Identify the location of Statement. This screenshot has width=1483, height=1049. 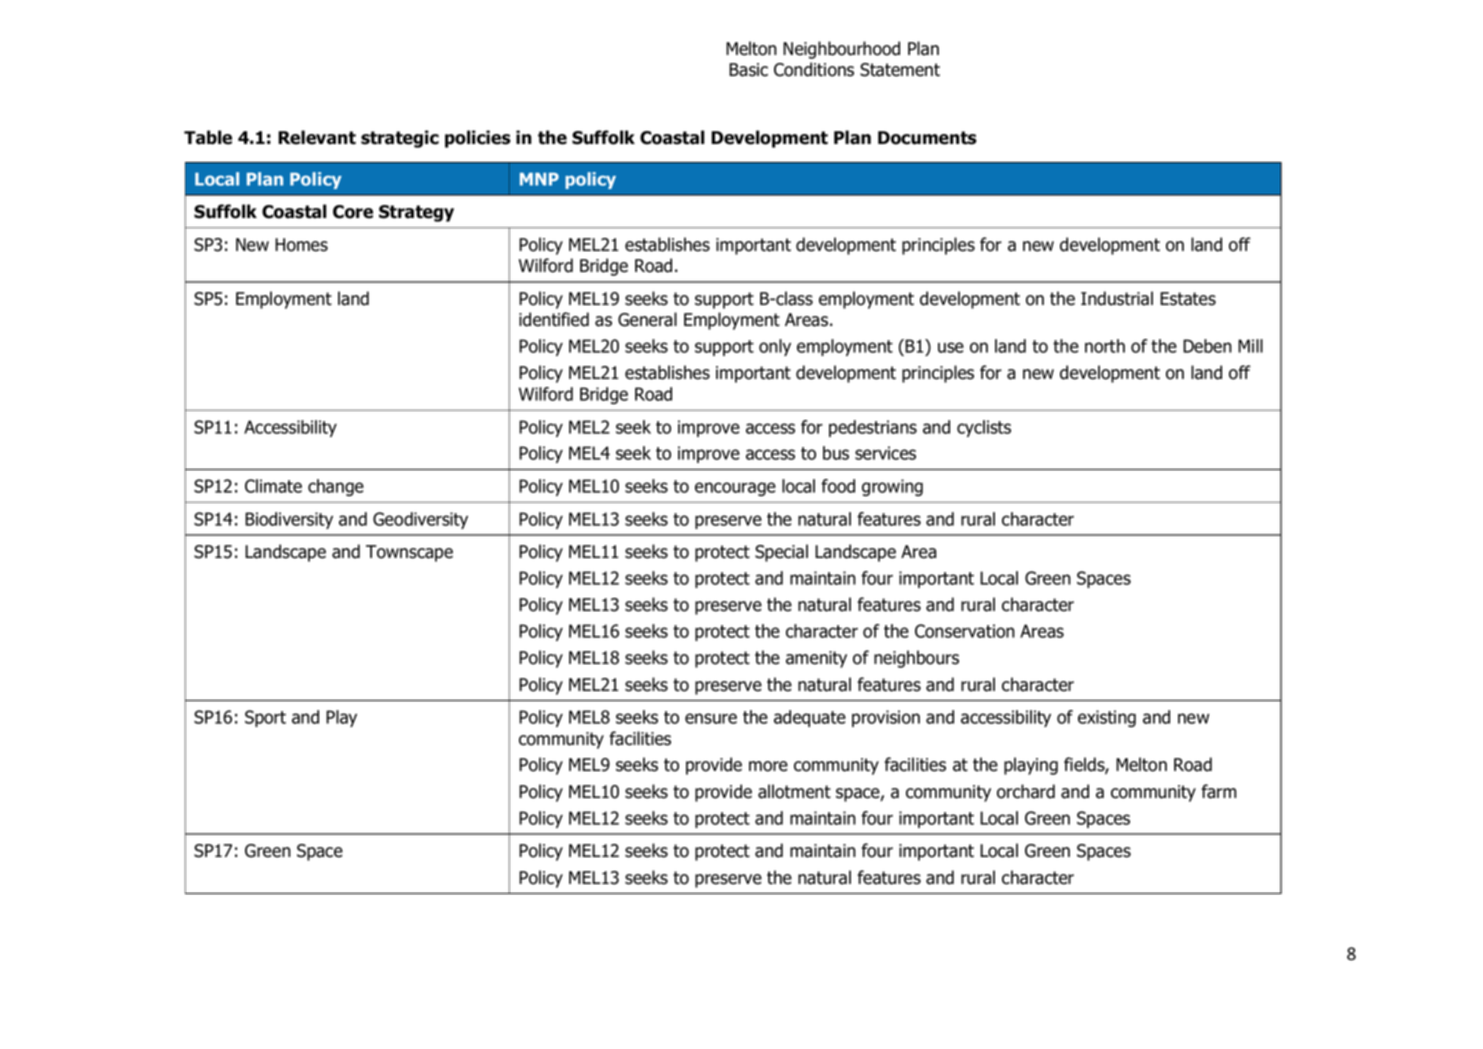
(900, 70).
